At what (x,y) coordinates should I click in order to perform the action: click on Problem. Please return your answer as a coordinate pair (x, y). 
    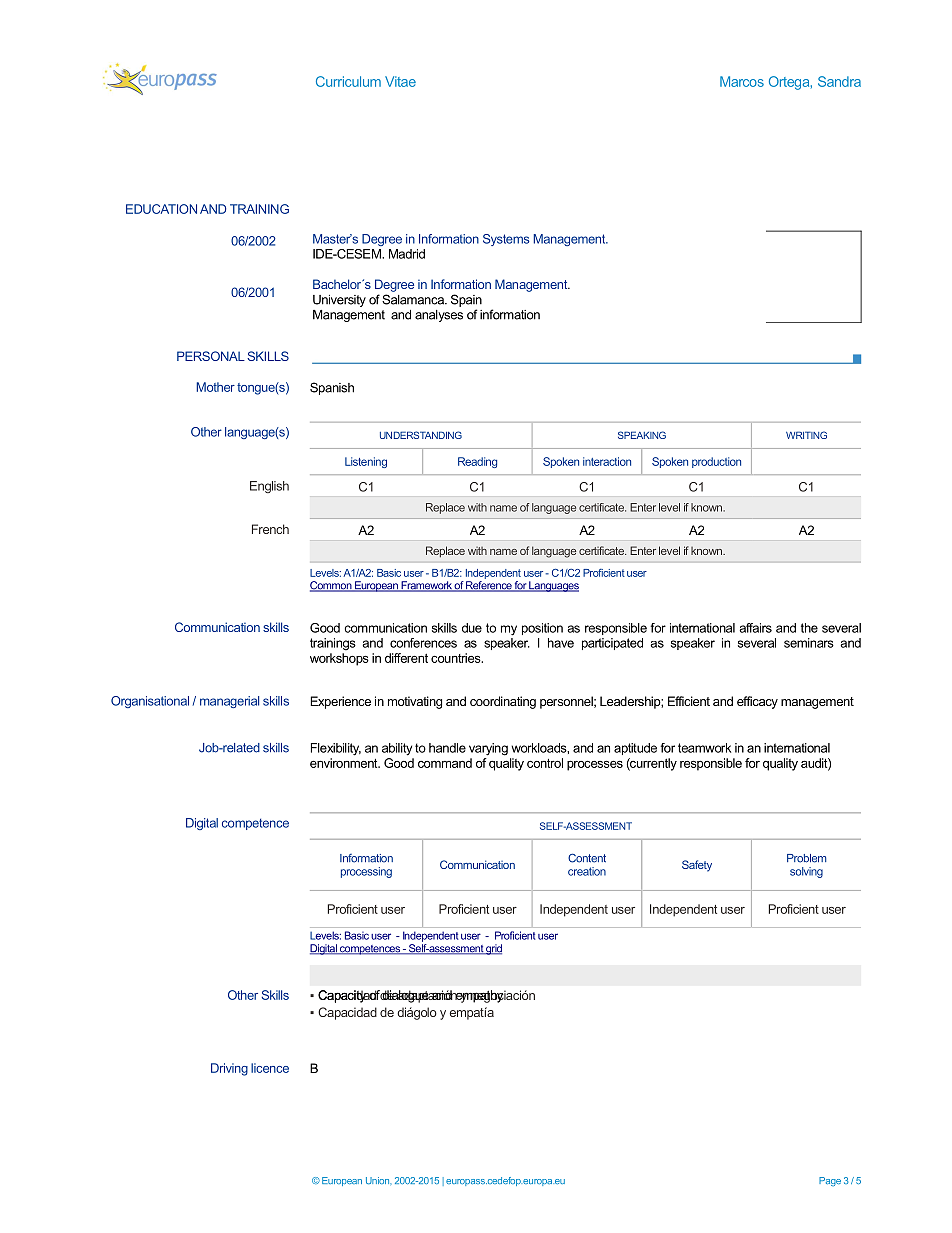
    Looking at the image, I should click on (806, 858).
